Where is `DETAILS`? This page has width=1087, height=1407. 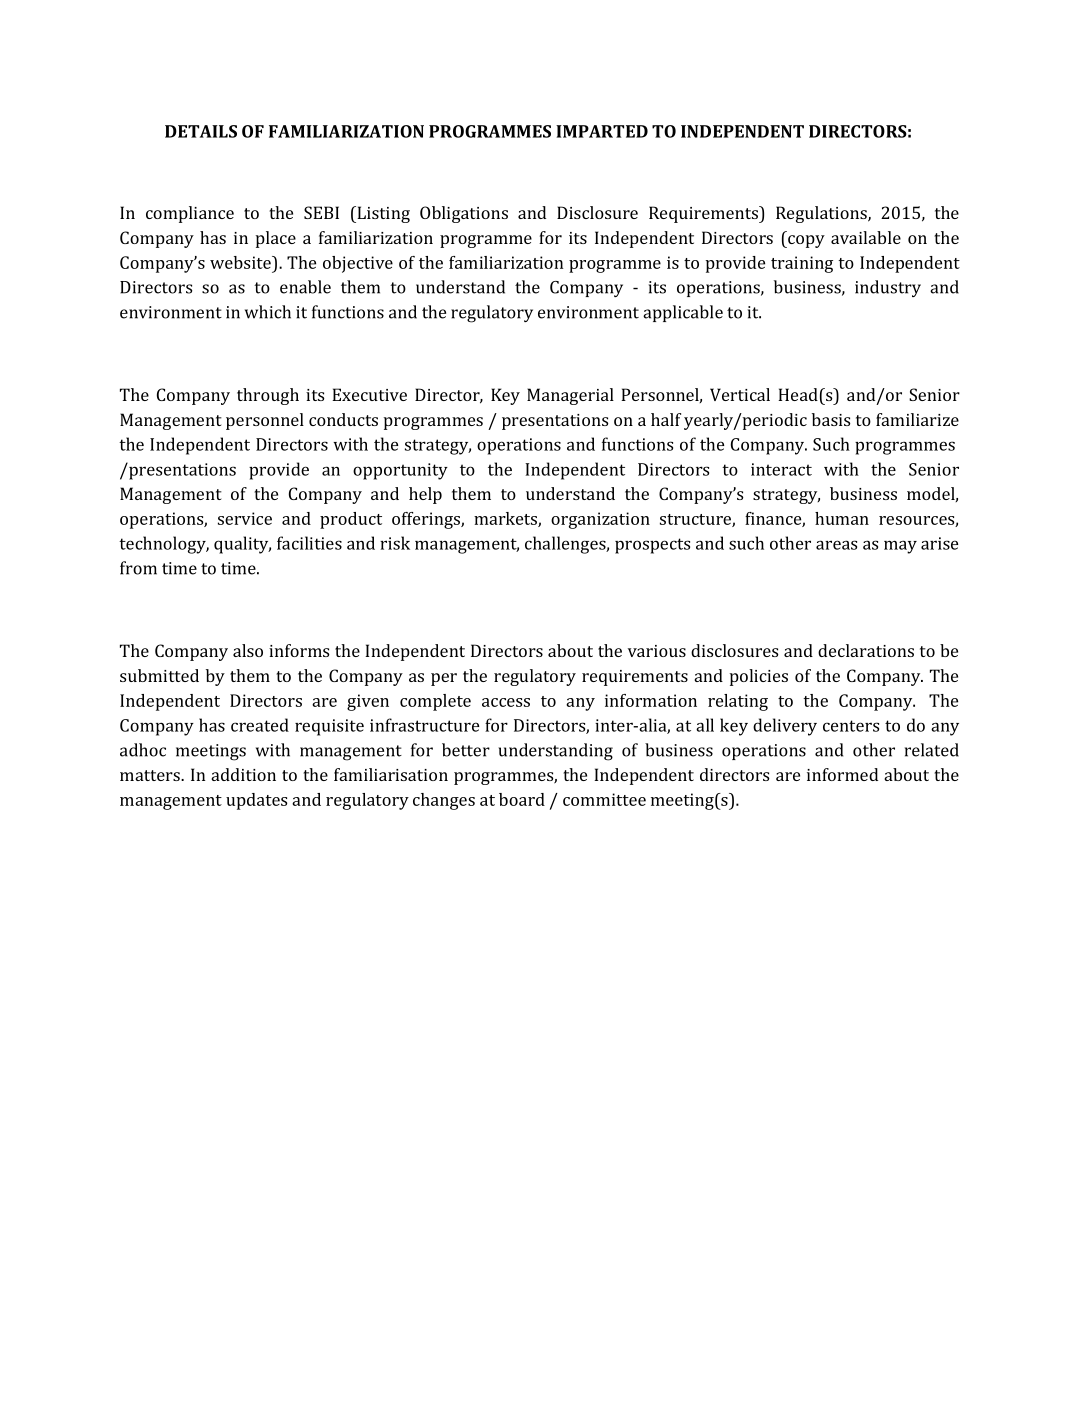 DETAILS is located at coordinates (201, 131).
